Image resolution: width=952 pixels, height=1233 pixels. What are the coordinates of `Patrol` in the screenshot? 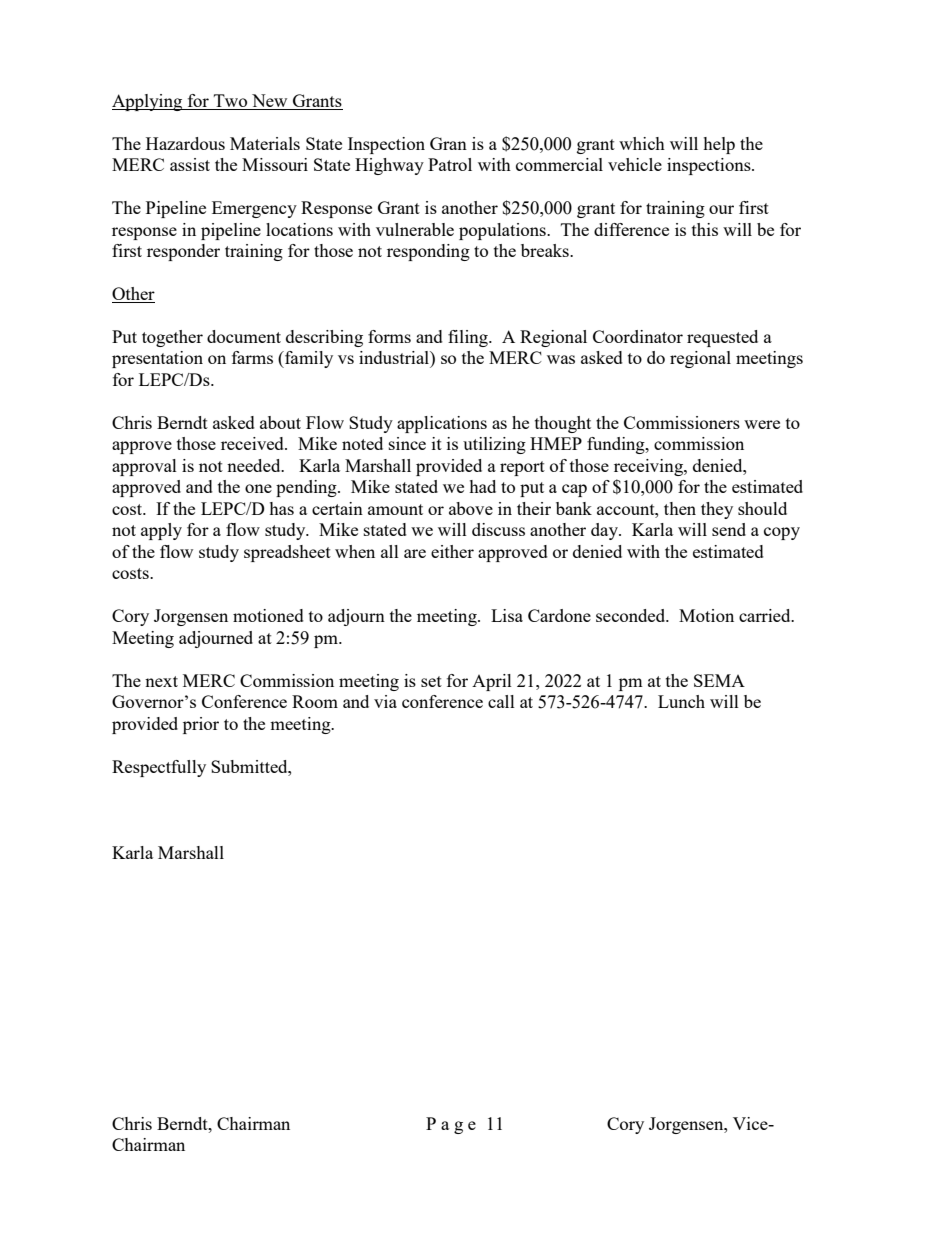 It's located at (450, 164).
